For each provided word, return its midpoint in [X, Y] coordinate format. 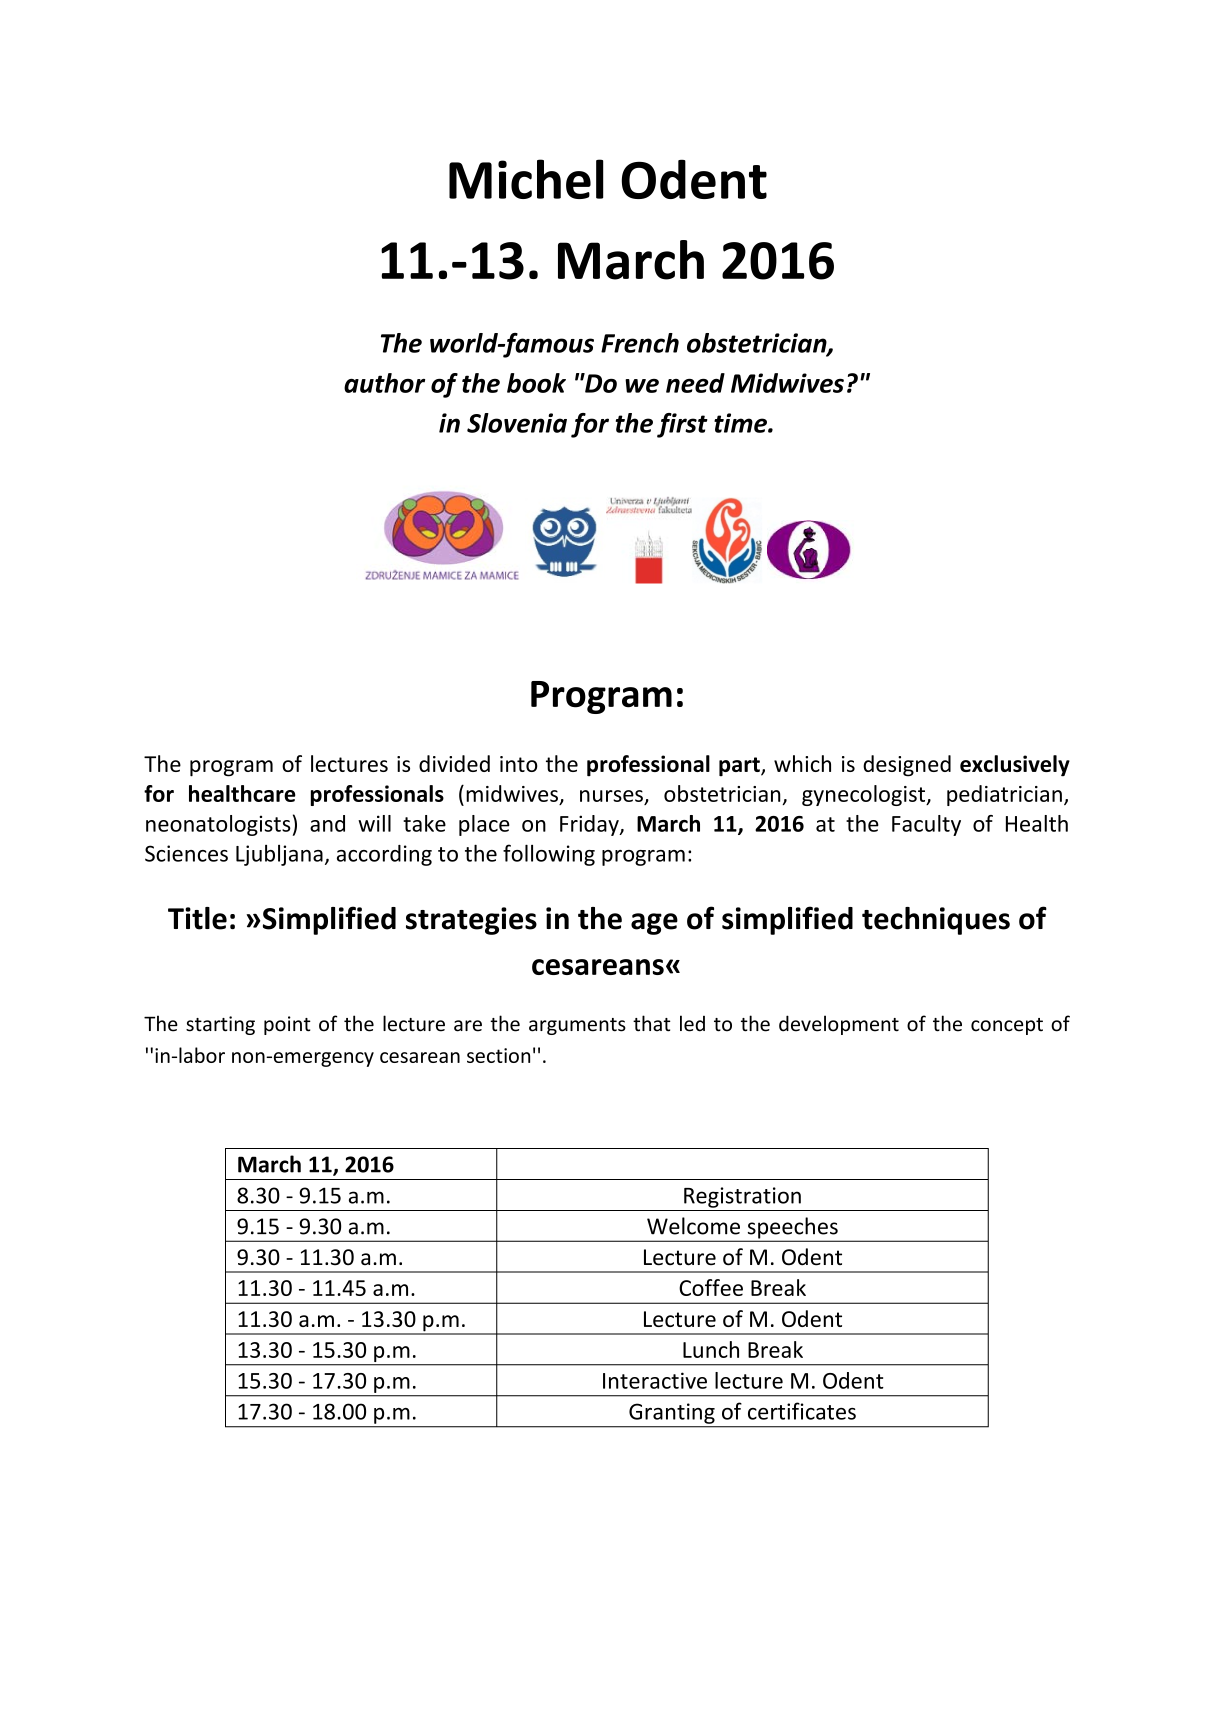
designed [907, 766]
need [695, 383]
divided [454, 763]
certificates [802, 1411]
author [384, 383]
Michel [526, 179]
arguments [577, 1026]
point [287, 1025]
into [519, 764]
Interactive [655, 1380]
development [839, 1025]
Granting [672, 1413]
